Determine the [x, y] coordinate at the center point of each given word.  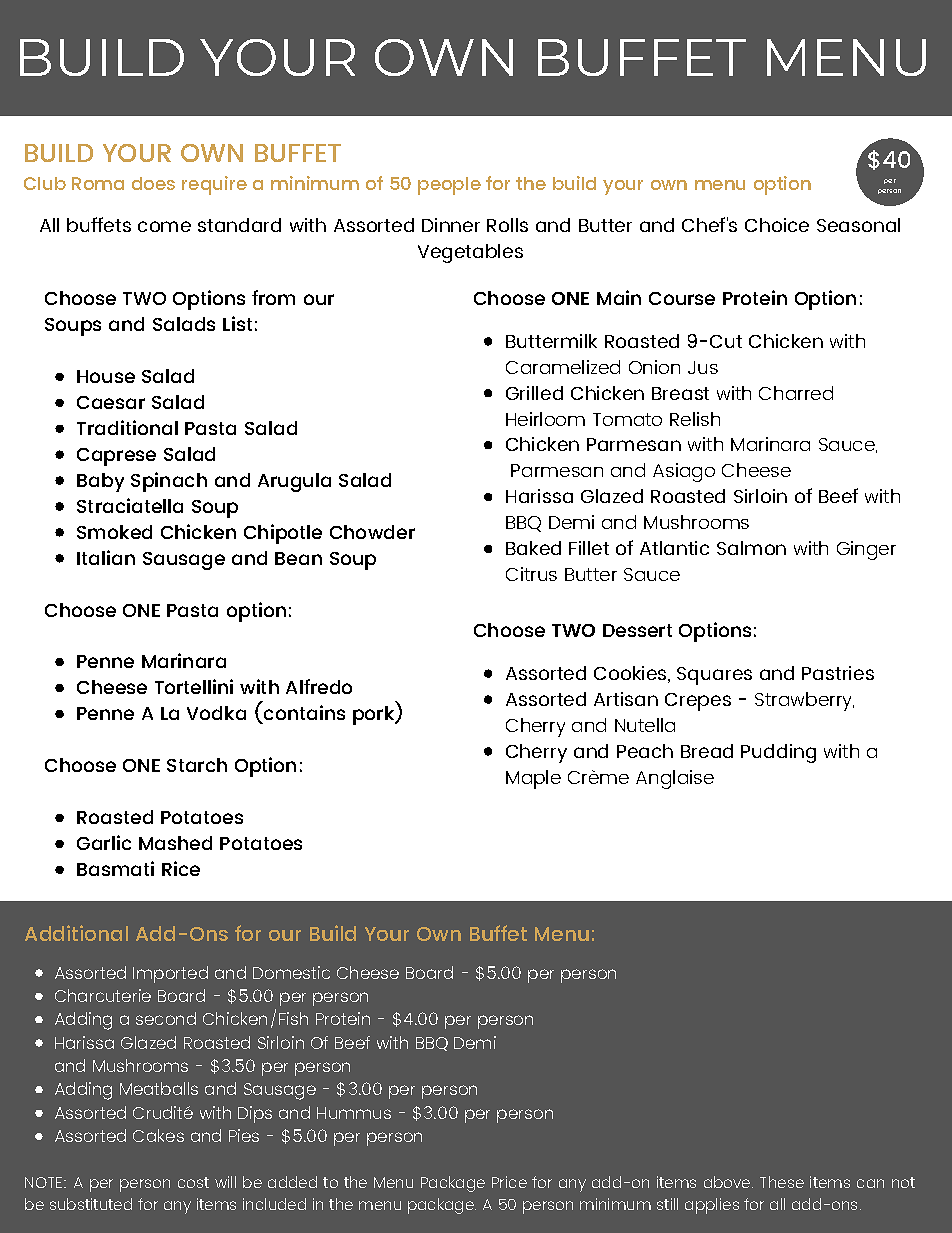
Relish [695, 419]
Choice [777, 225]
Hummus [354, 1113]
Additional [76, 933]
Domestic [291, 972]
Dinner [451, 225]
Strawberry [804, 701]
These [782, 1182]
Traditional [127, 427]
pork [375, 715]
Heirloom [545, 419]
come [164, 226]
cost [193, 1182]
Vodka [216, 713]
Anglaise [675, 779]
